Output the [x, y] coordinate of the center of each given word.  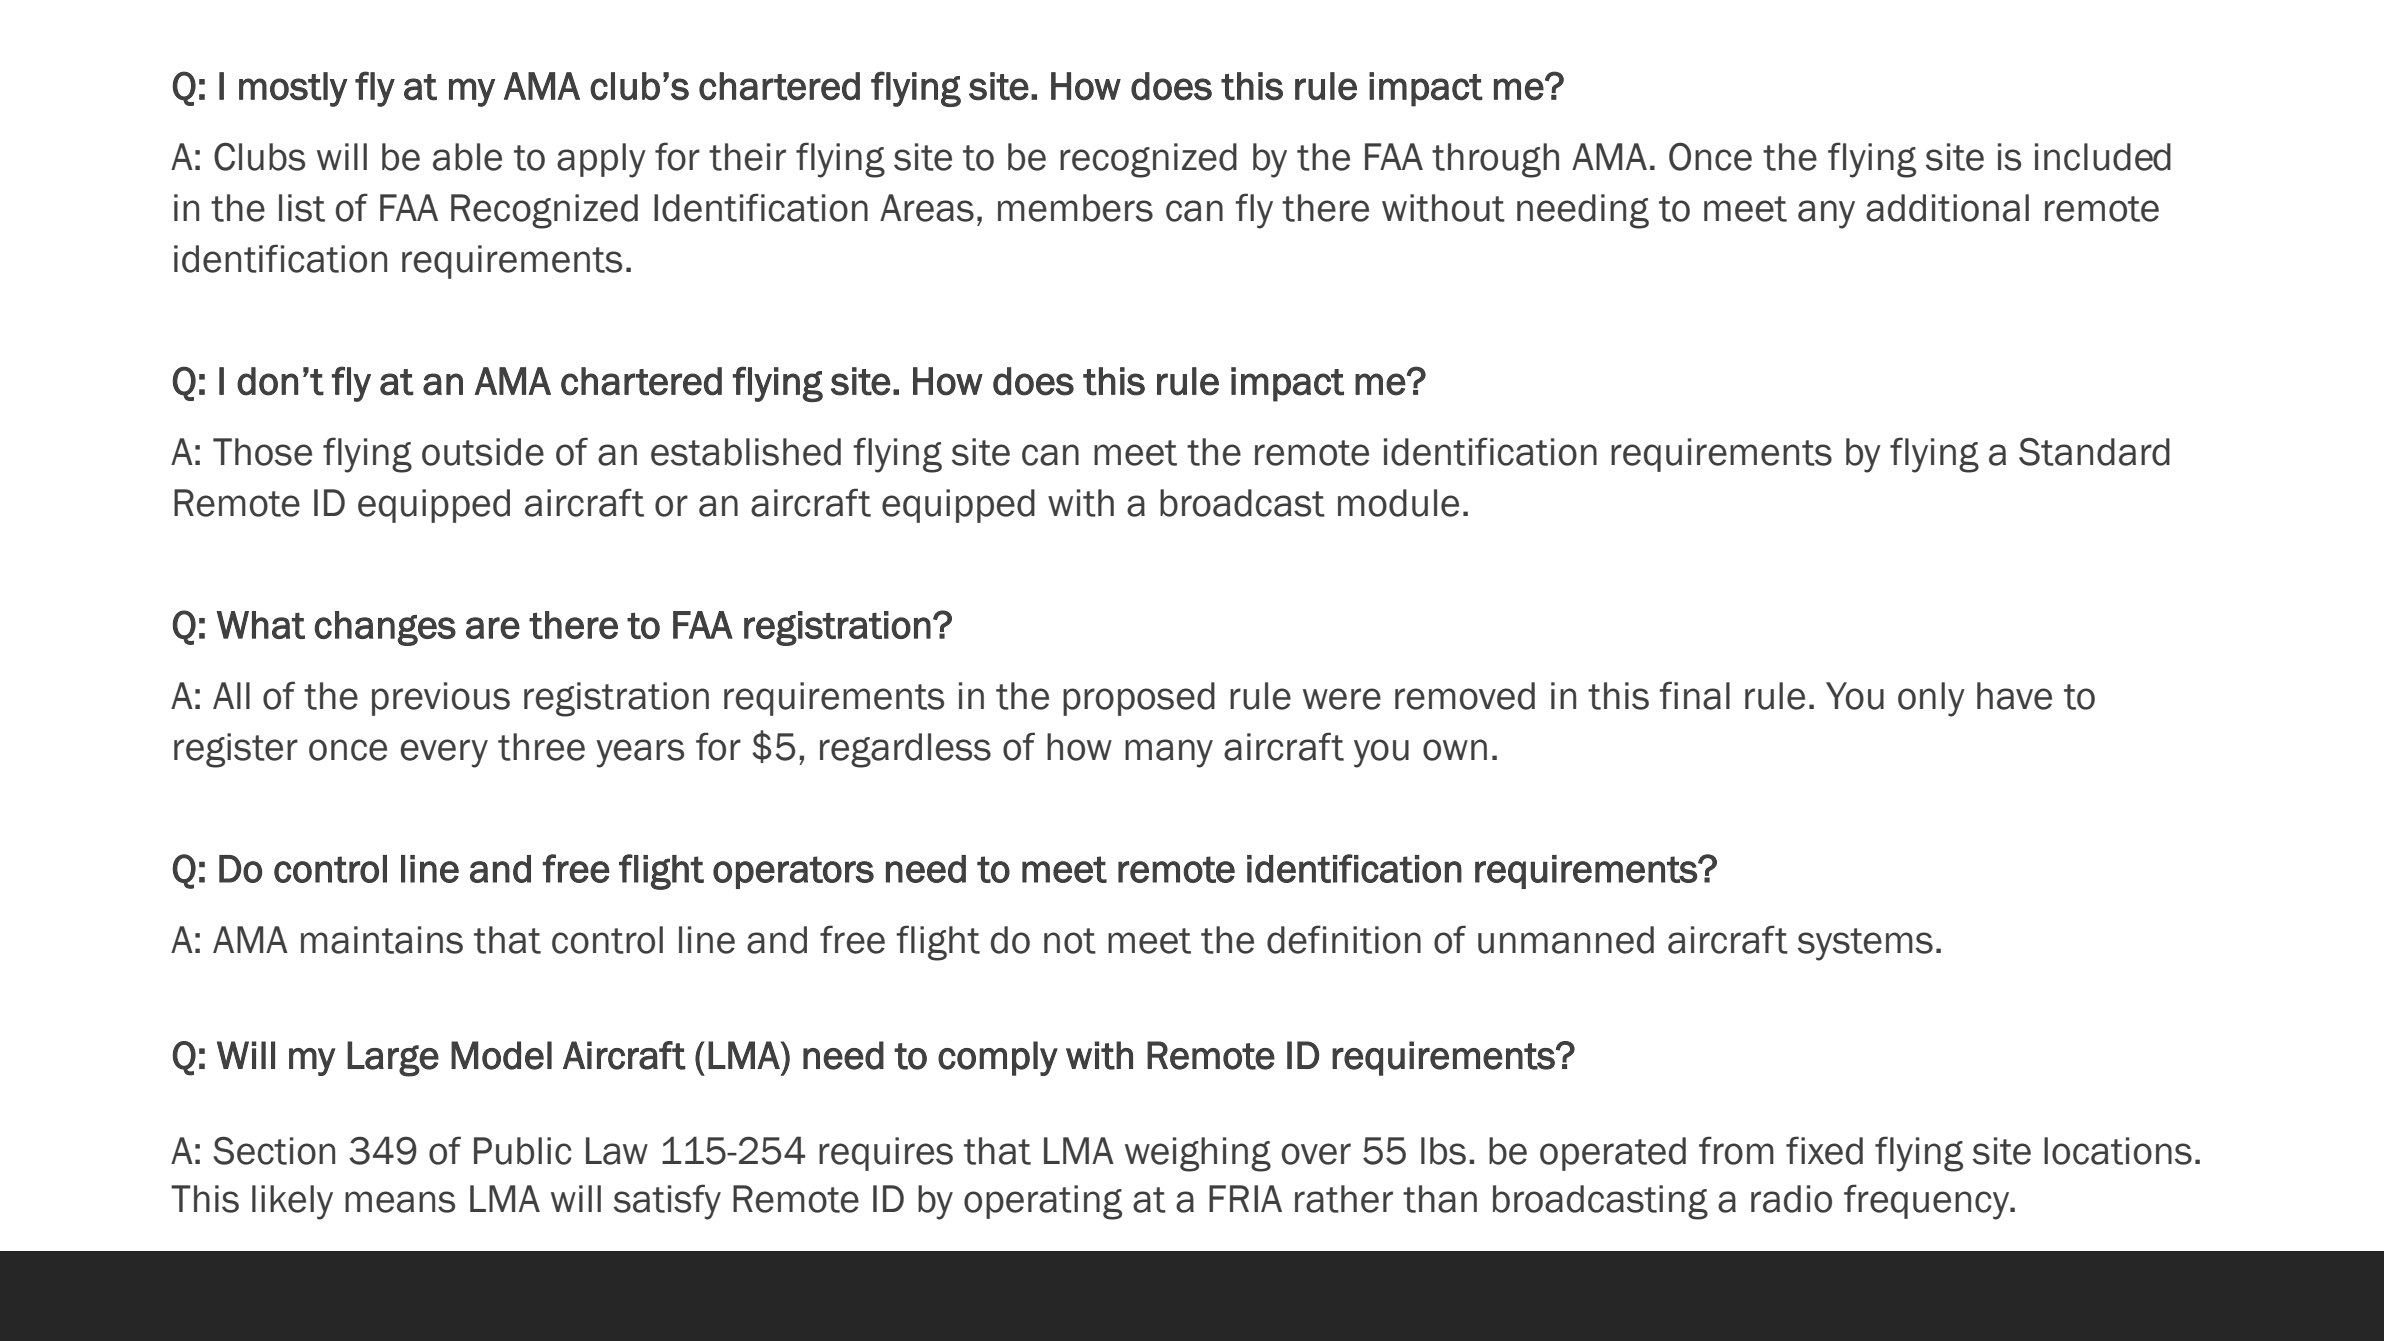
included [2103, 157]
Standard [2094, 451]
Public [523, 1151]
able [467, 157]
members [1075, 208]
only [1931, 699]
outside [483, 452]
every [444, 753]
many [1169, 753]
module [1398, 503]
